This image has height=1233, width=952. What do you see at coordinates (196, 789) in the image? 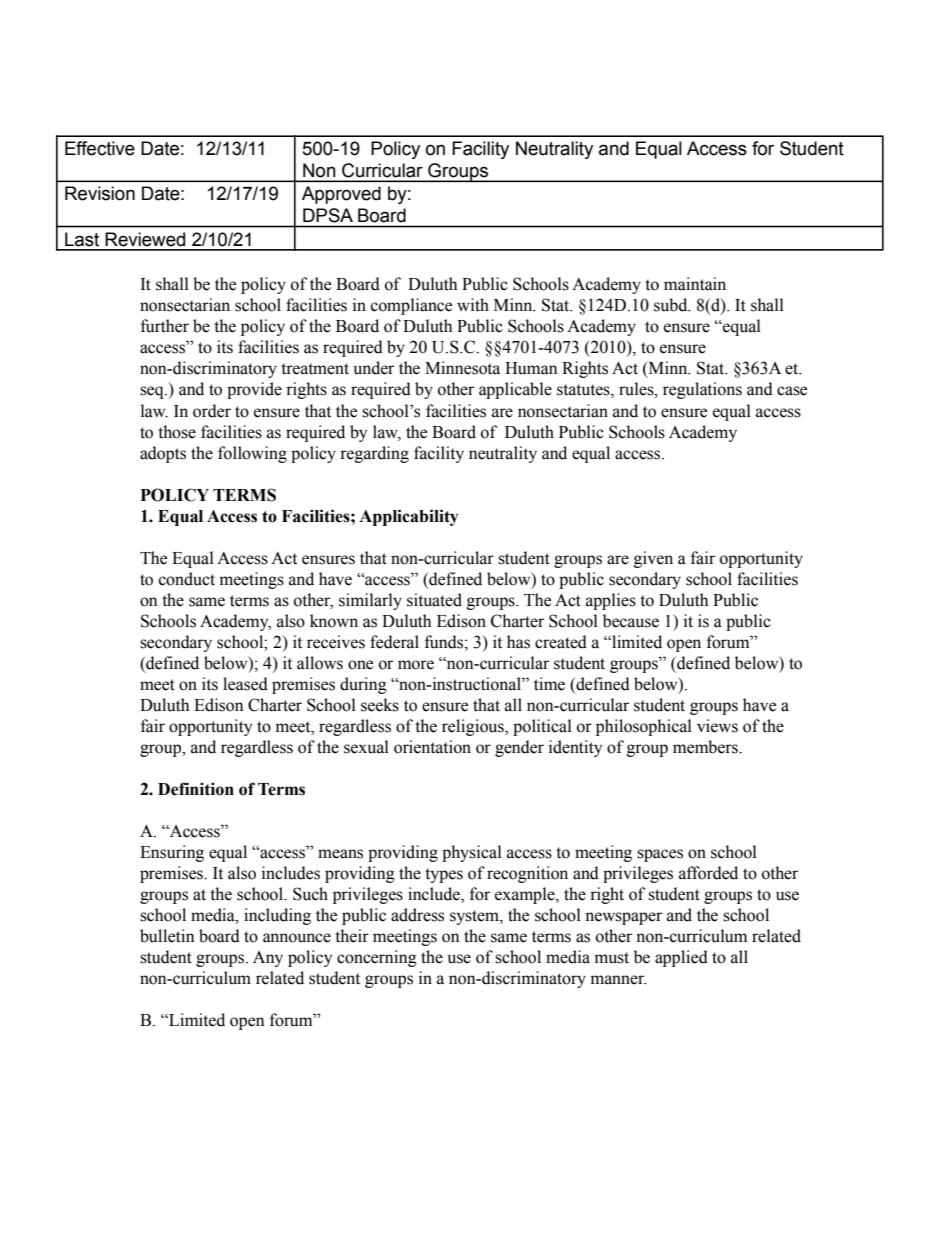
I see `Definition` at bounding box center [196, 789].
